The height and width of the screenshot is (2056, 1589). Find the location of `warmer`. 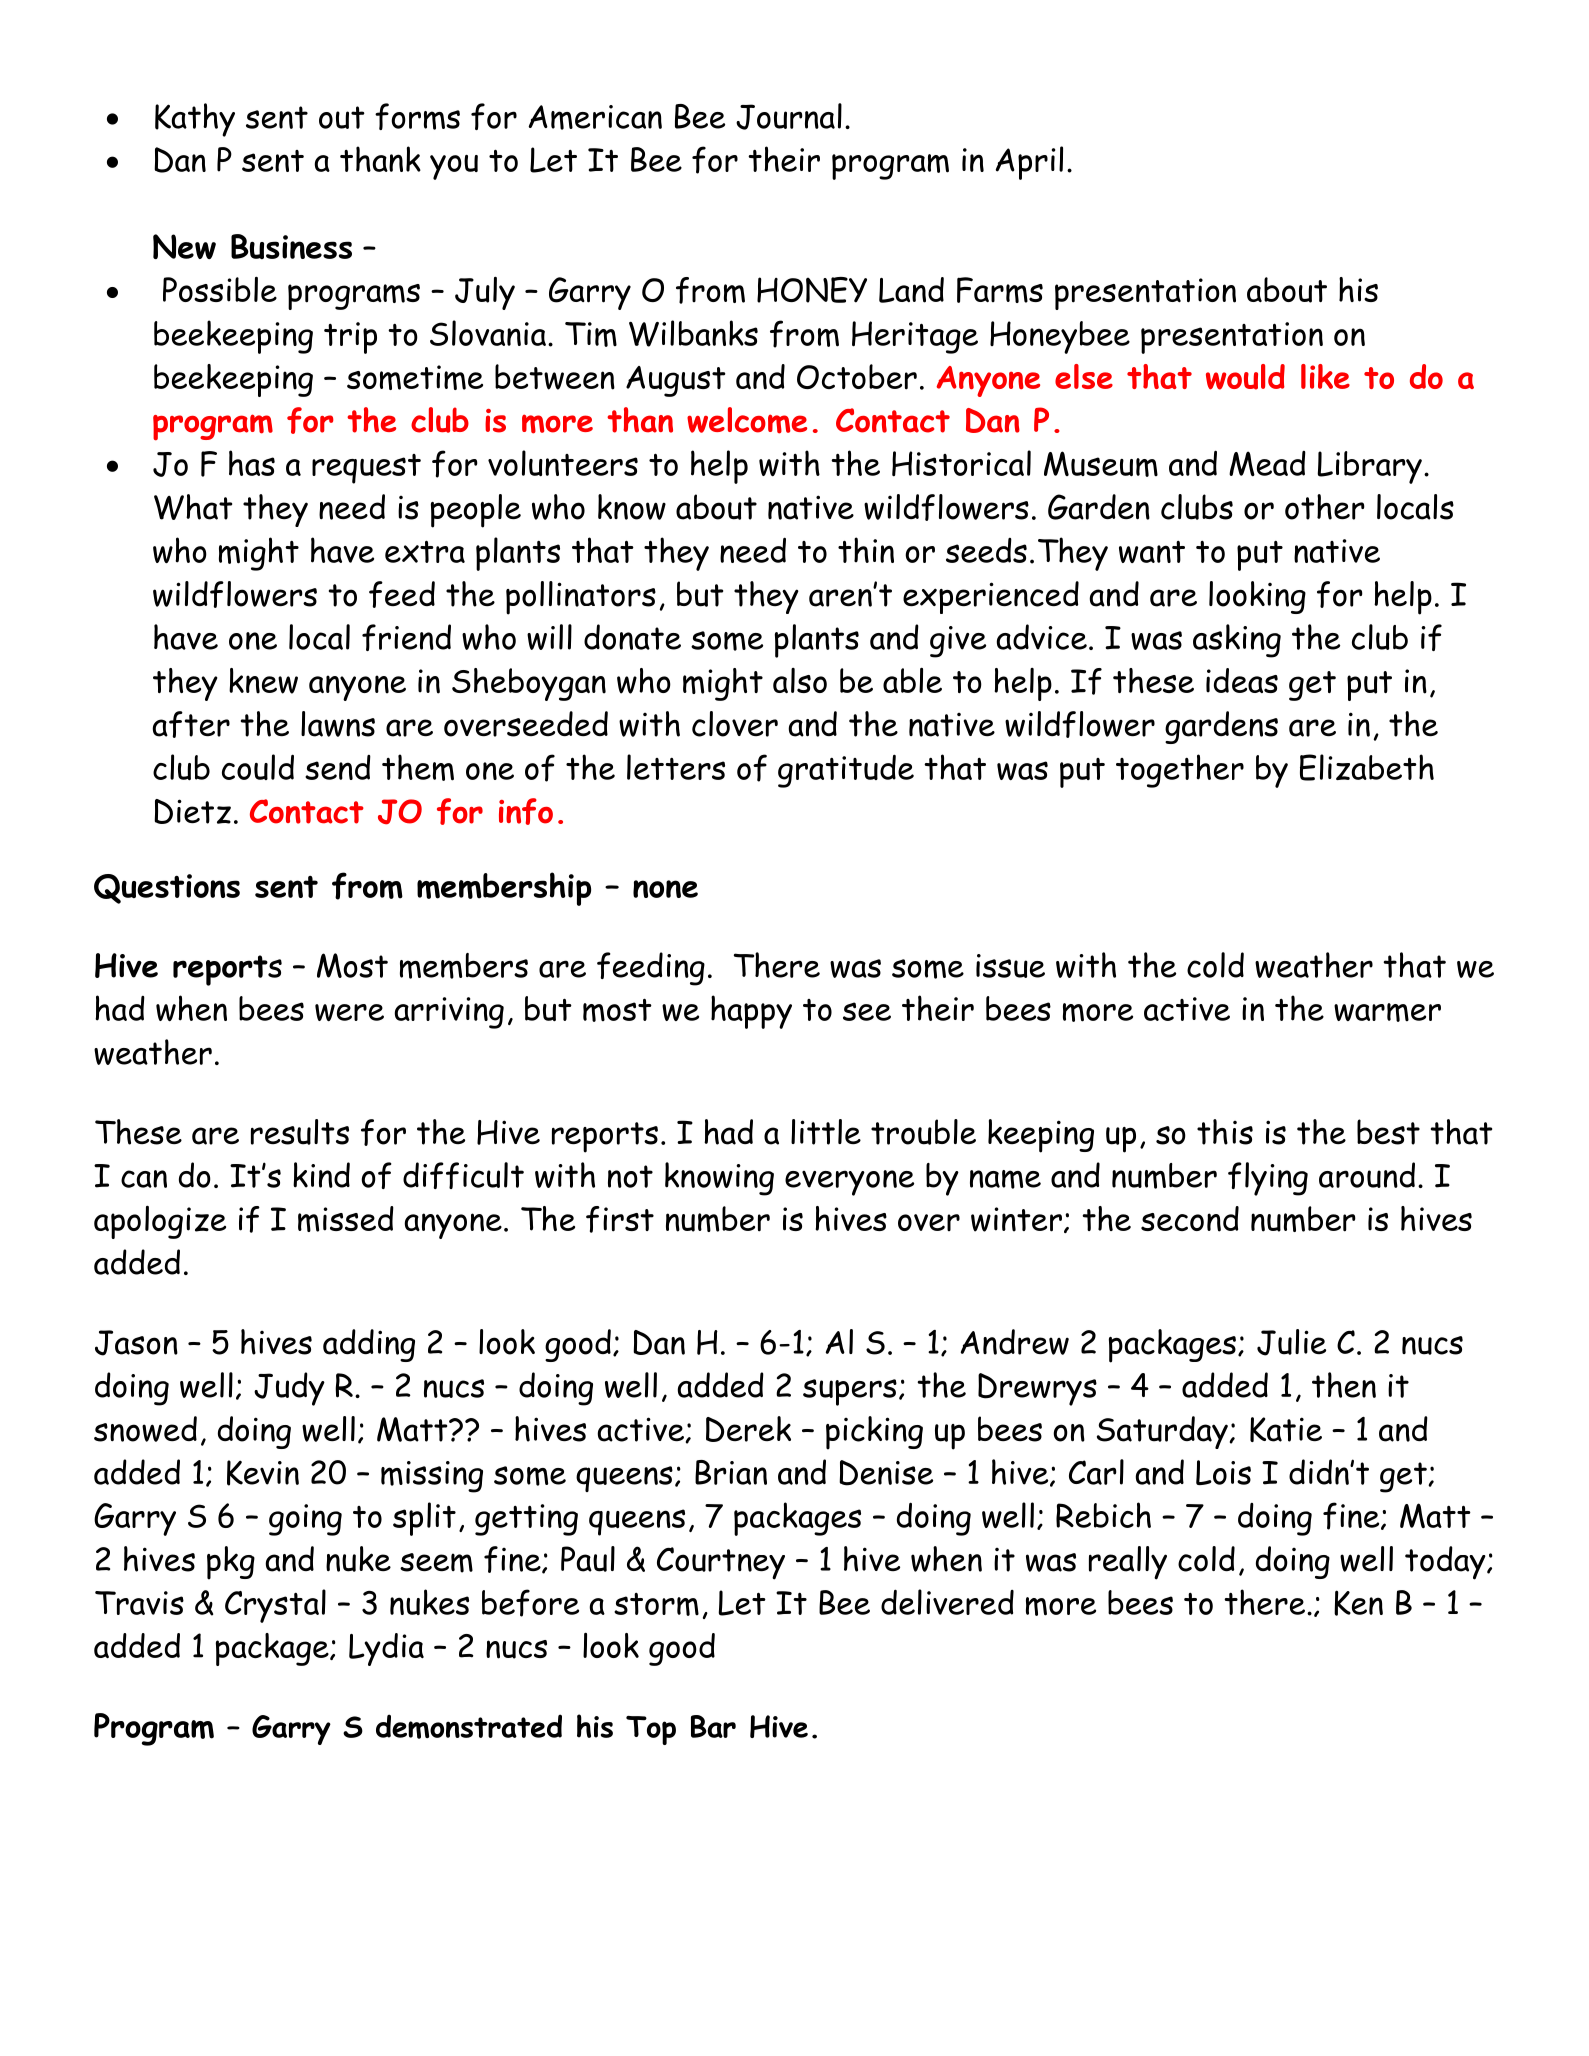

warmer is located at coordinates (1387, 1012).
